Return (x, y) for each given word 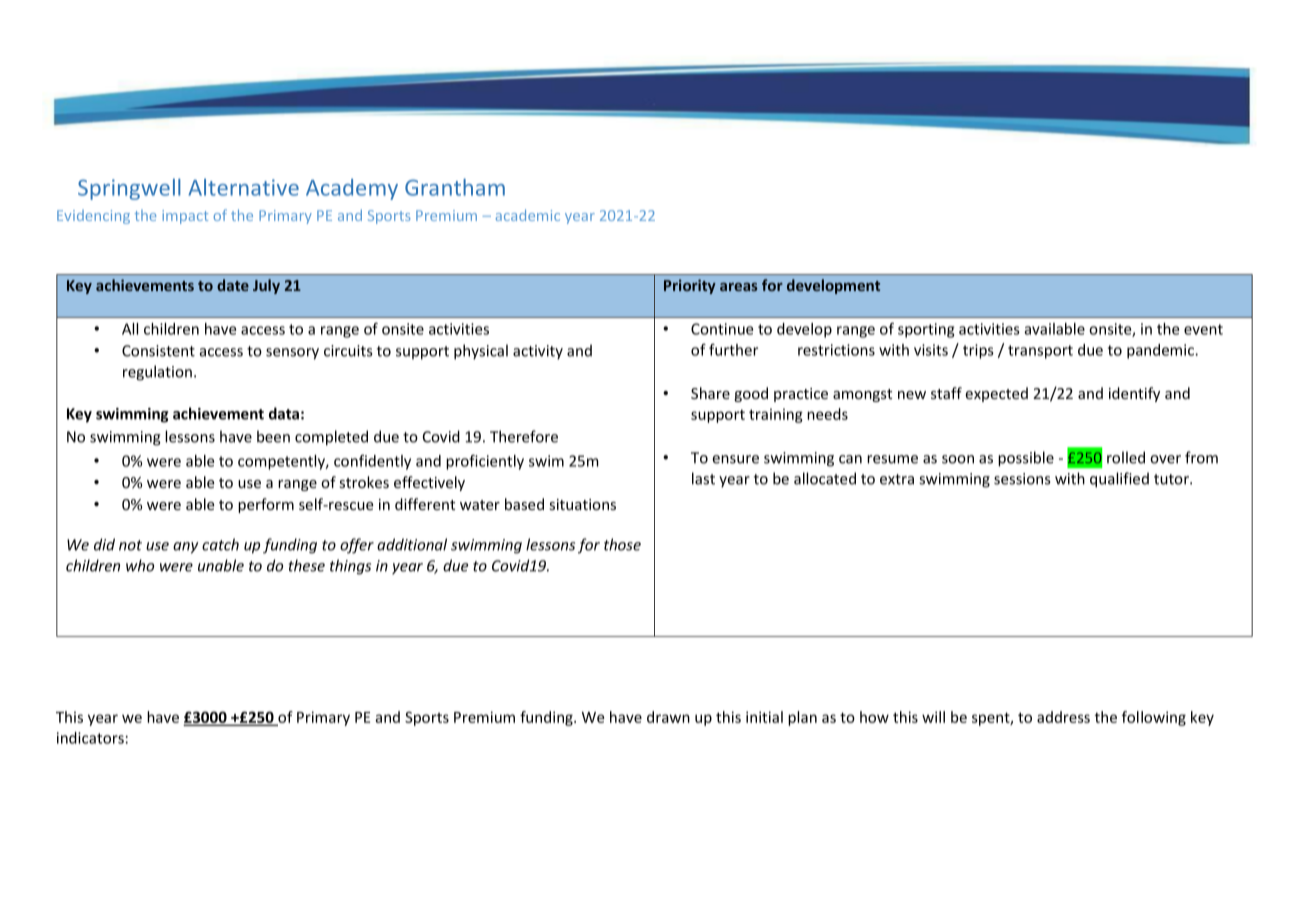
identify (1134, 394)
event (1203, 329)
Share (710, 393)
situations (583, 504)
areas (739, 287)
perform (266, 505)
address (1063, 717)
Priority (690, 286)
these (307, 565)
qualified (1119, 480)
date (233, 285)
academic (528, 215)
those (622, 544)
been (273, 436)
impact (185, 217)
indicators (90, 738)
